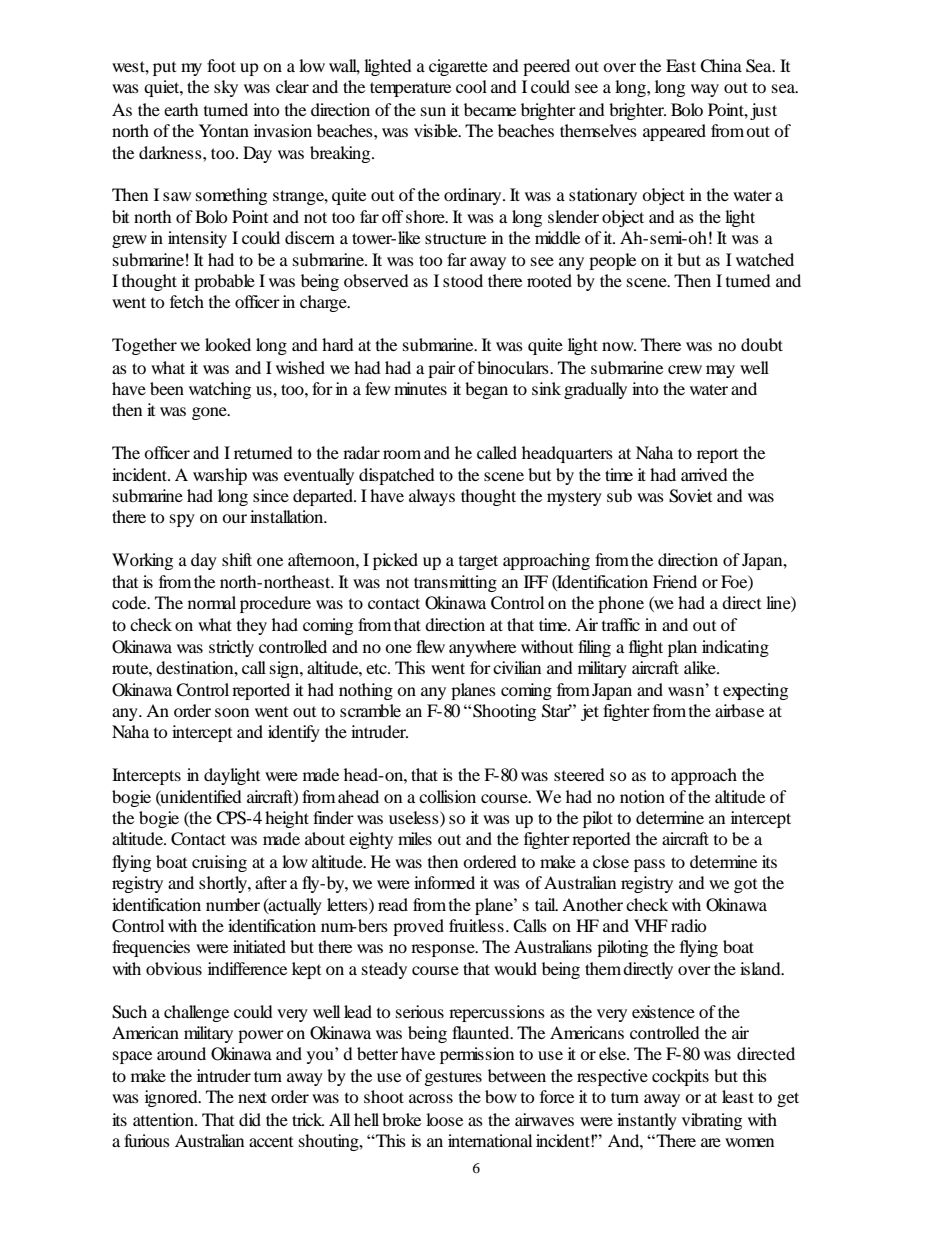 The height and width of the screenshot is (1233, 952). Describe the element at coordinates (187, 301) in the screenshot. I see `fetch` at that location.
